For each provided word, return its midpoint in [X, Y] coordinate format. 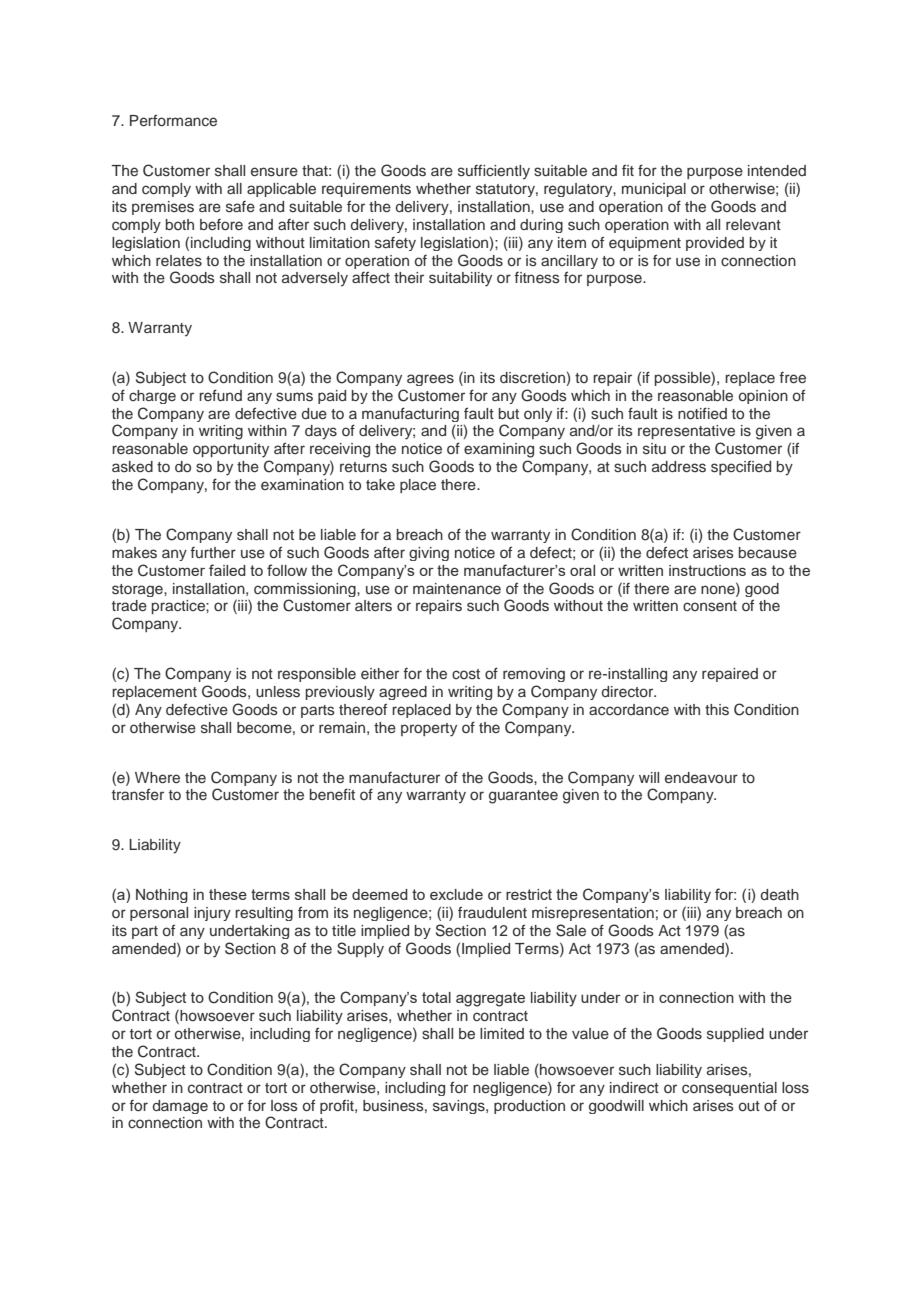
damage [180, 1107]
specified [741, 468]
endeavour [701, 777]
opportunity [231, 450]
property [429, 730]
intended [777, 170]
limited [502, 1033]
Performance [173, 121]
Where [157, 777]
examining [499, 450]
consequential [729, 1089]
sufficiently [494, 172]
